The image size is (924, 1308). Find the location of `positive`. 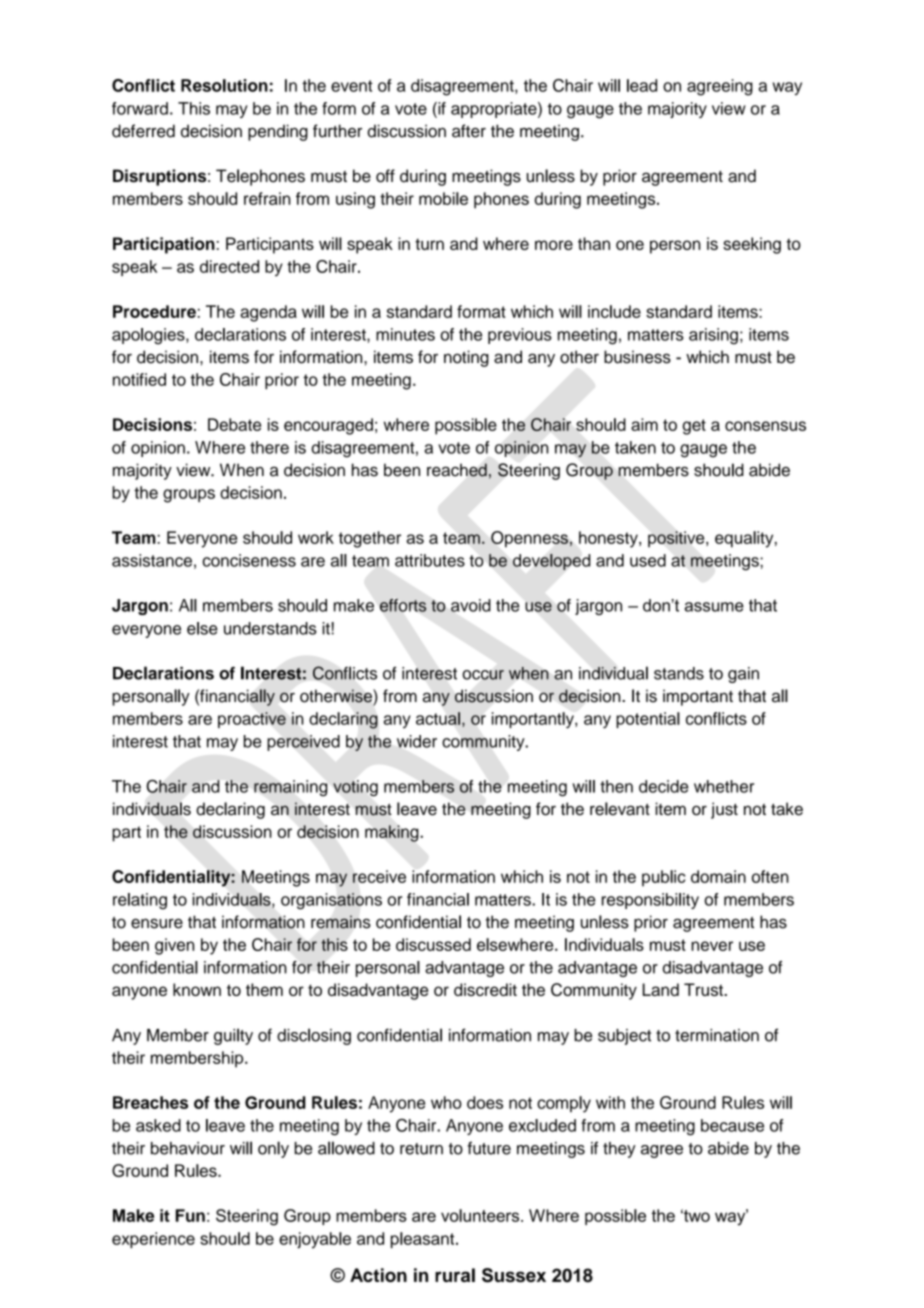

positive is located at coordinates (677, 539).
